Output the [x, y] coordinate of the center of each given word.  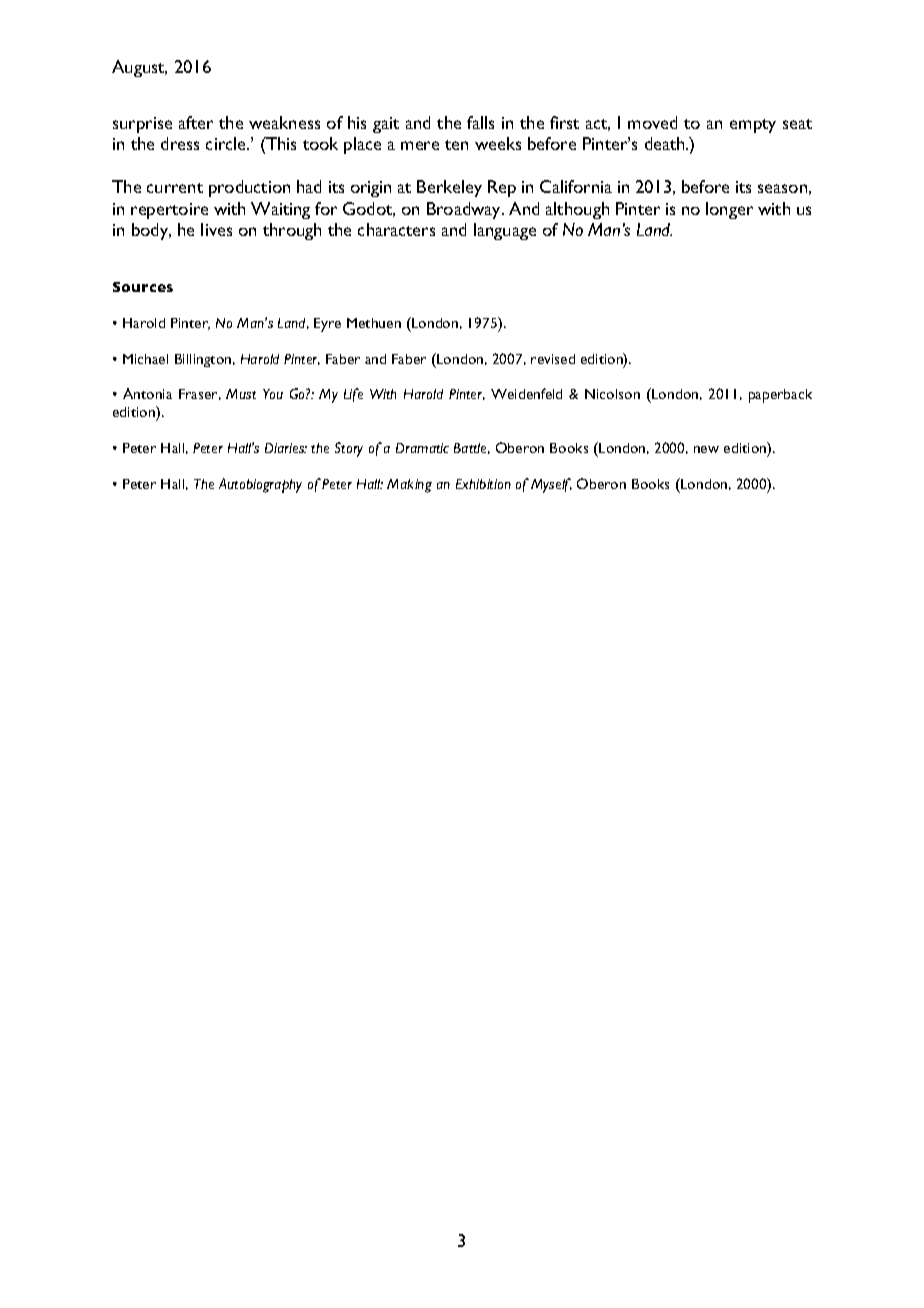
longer [729, 210]
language [505, 231]
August [139, 68]
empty [753, 126]
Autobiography [260, 485]
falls [480, 122]
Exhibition [483, 484]
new [706, 449]
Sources [143, 287]
